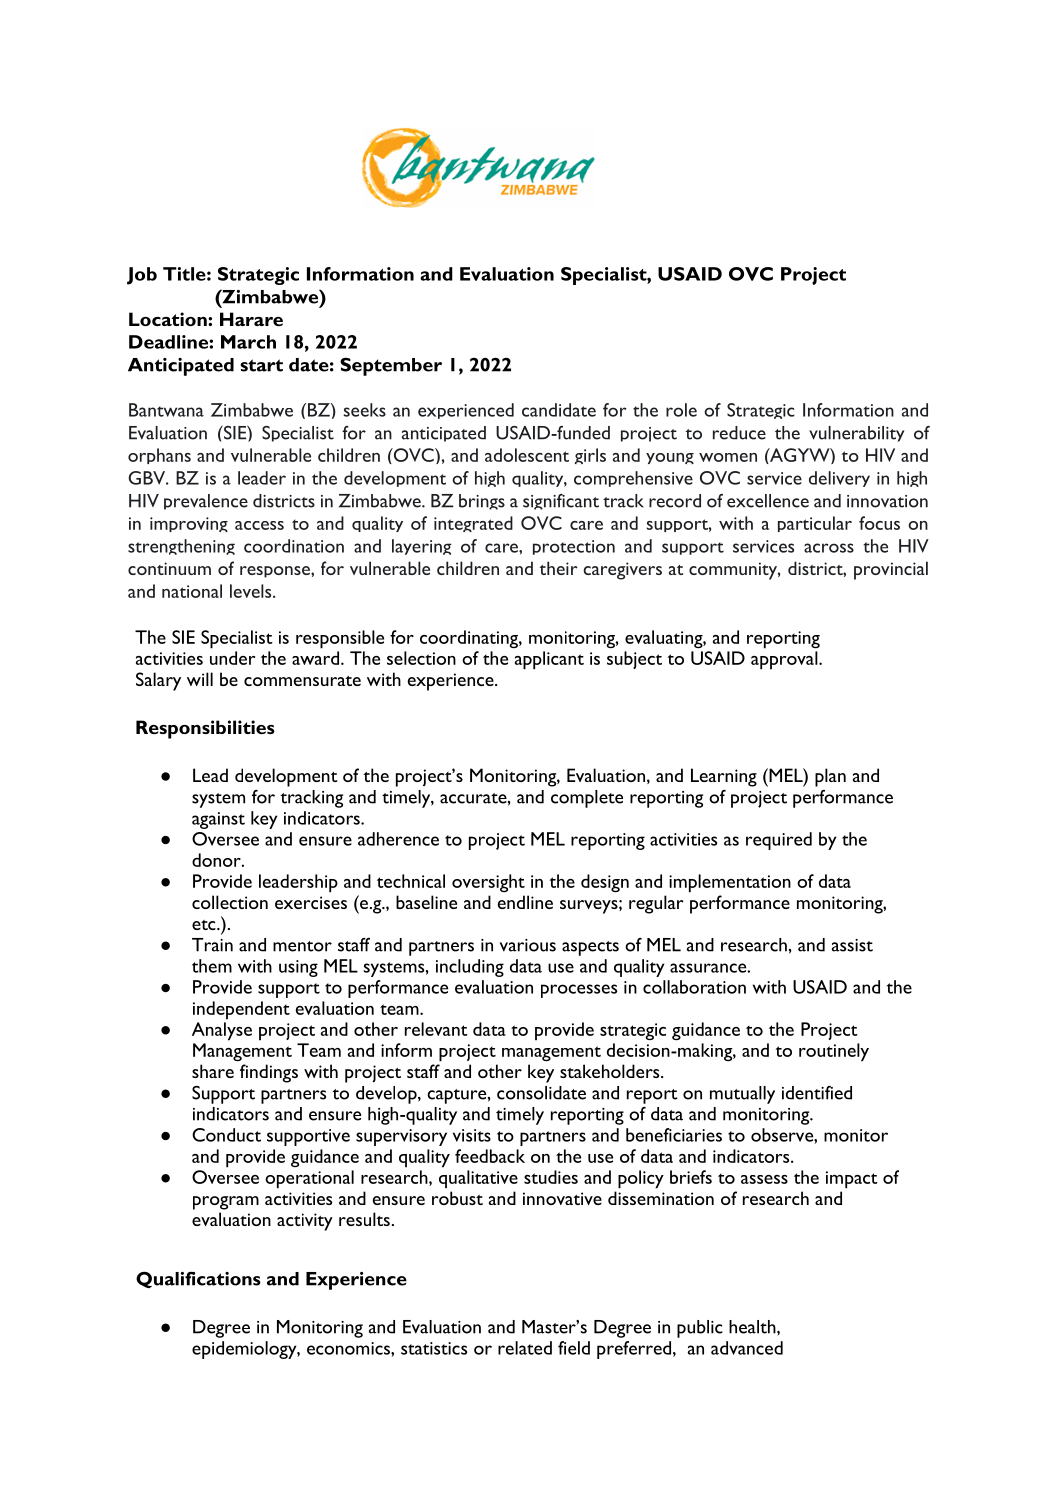  I want to click on required, so click(779, 841).
